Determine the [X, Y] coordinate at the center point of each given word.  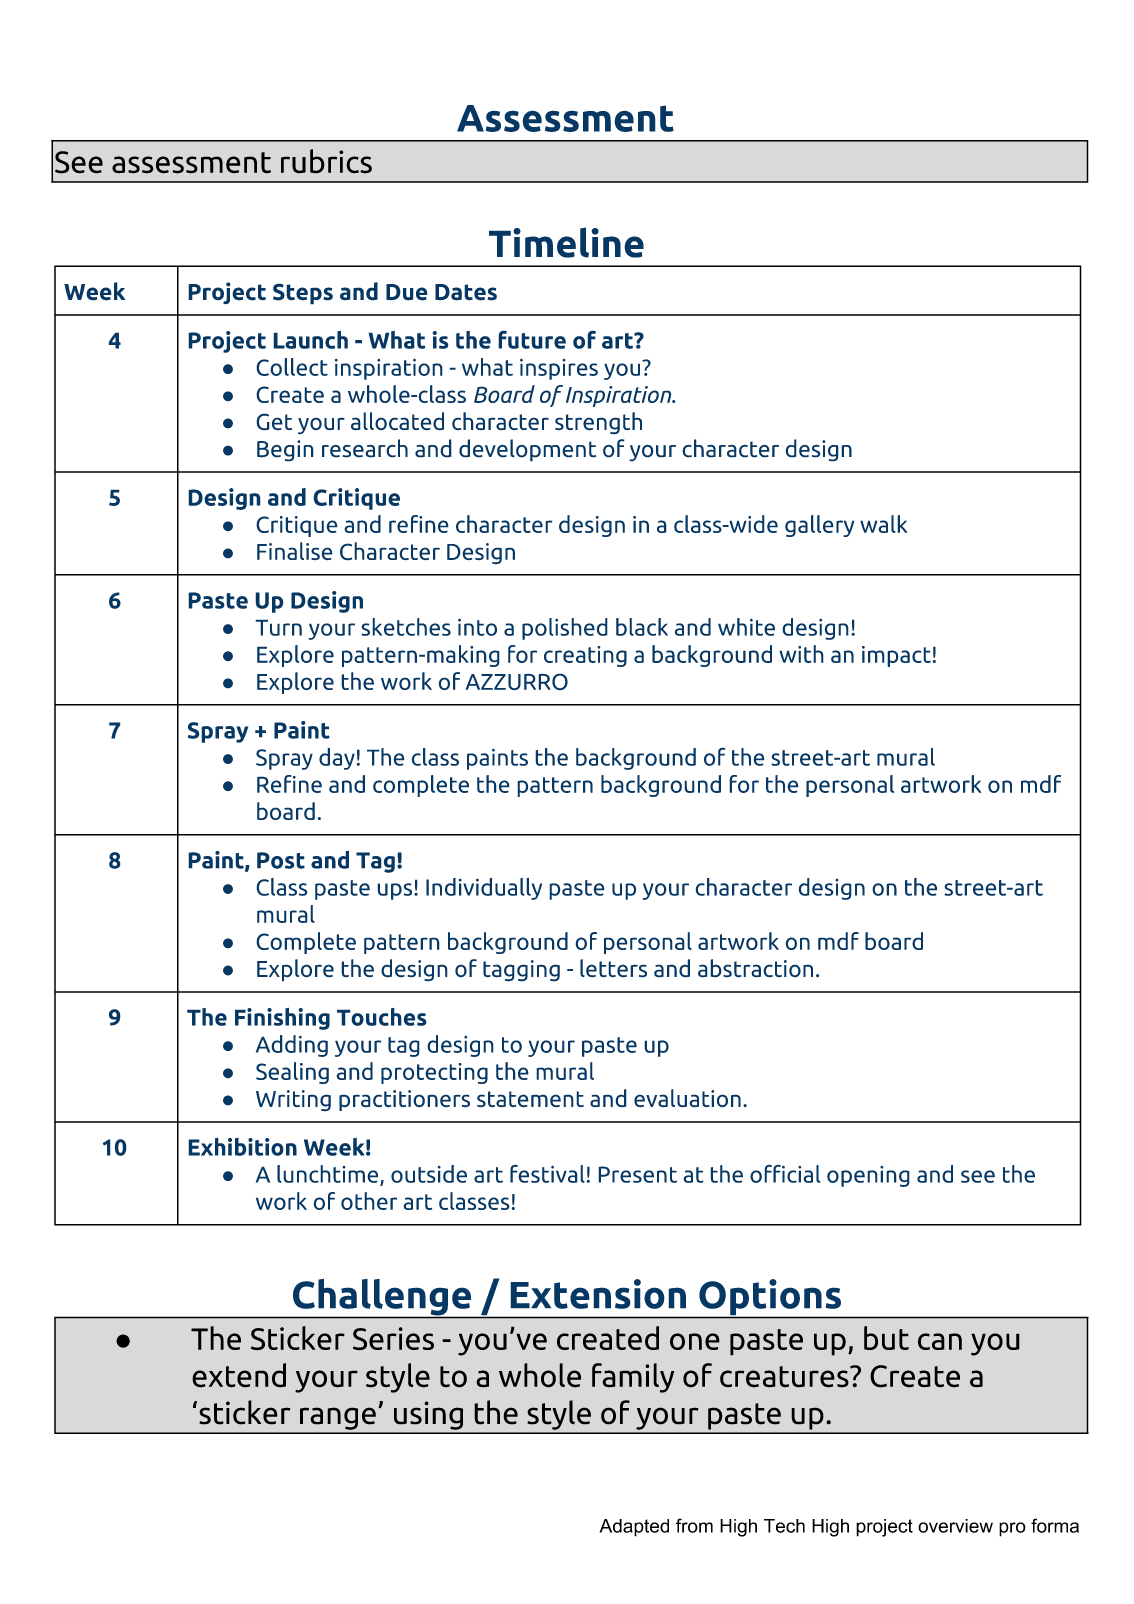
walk [884, 524]
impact [897, 656]
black [642, 627]
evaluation [687, 1098]
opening [868, 1176]
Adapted [634, 1528]
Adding [292, 1046]
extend [239, 1375]
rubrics [326, 161]
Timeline [566, 242]
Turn [278, 627]
